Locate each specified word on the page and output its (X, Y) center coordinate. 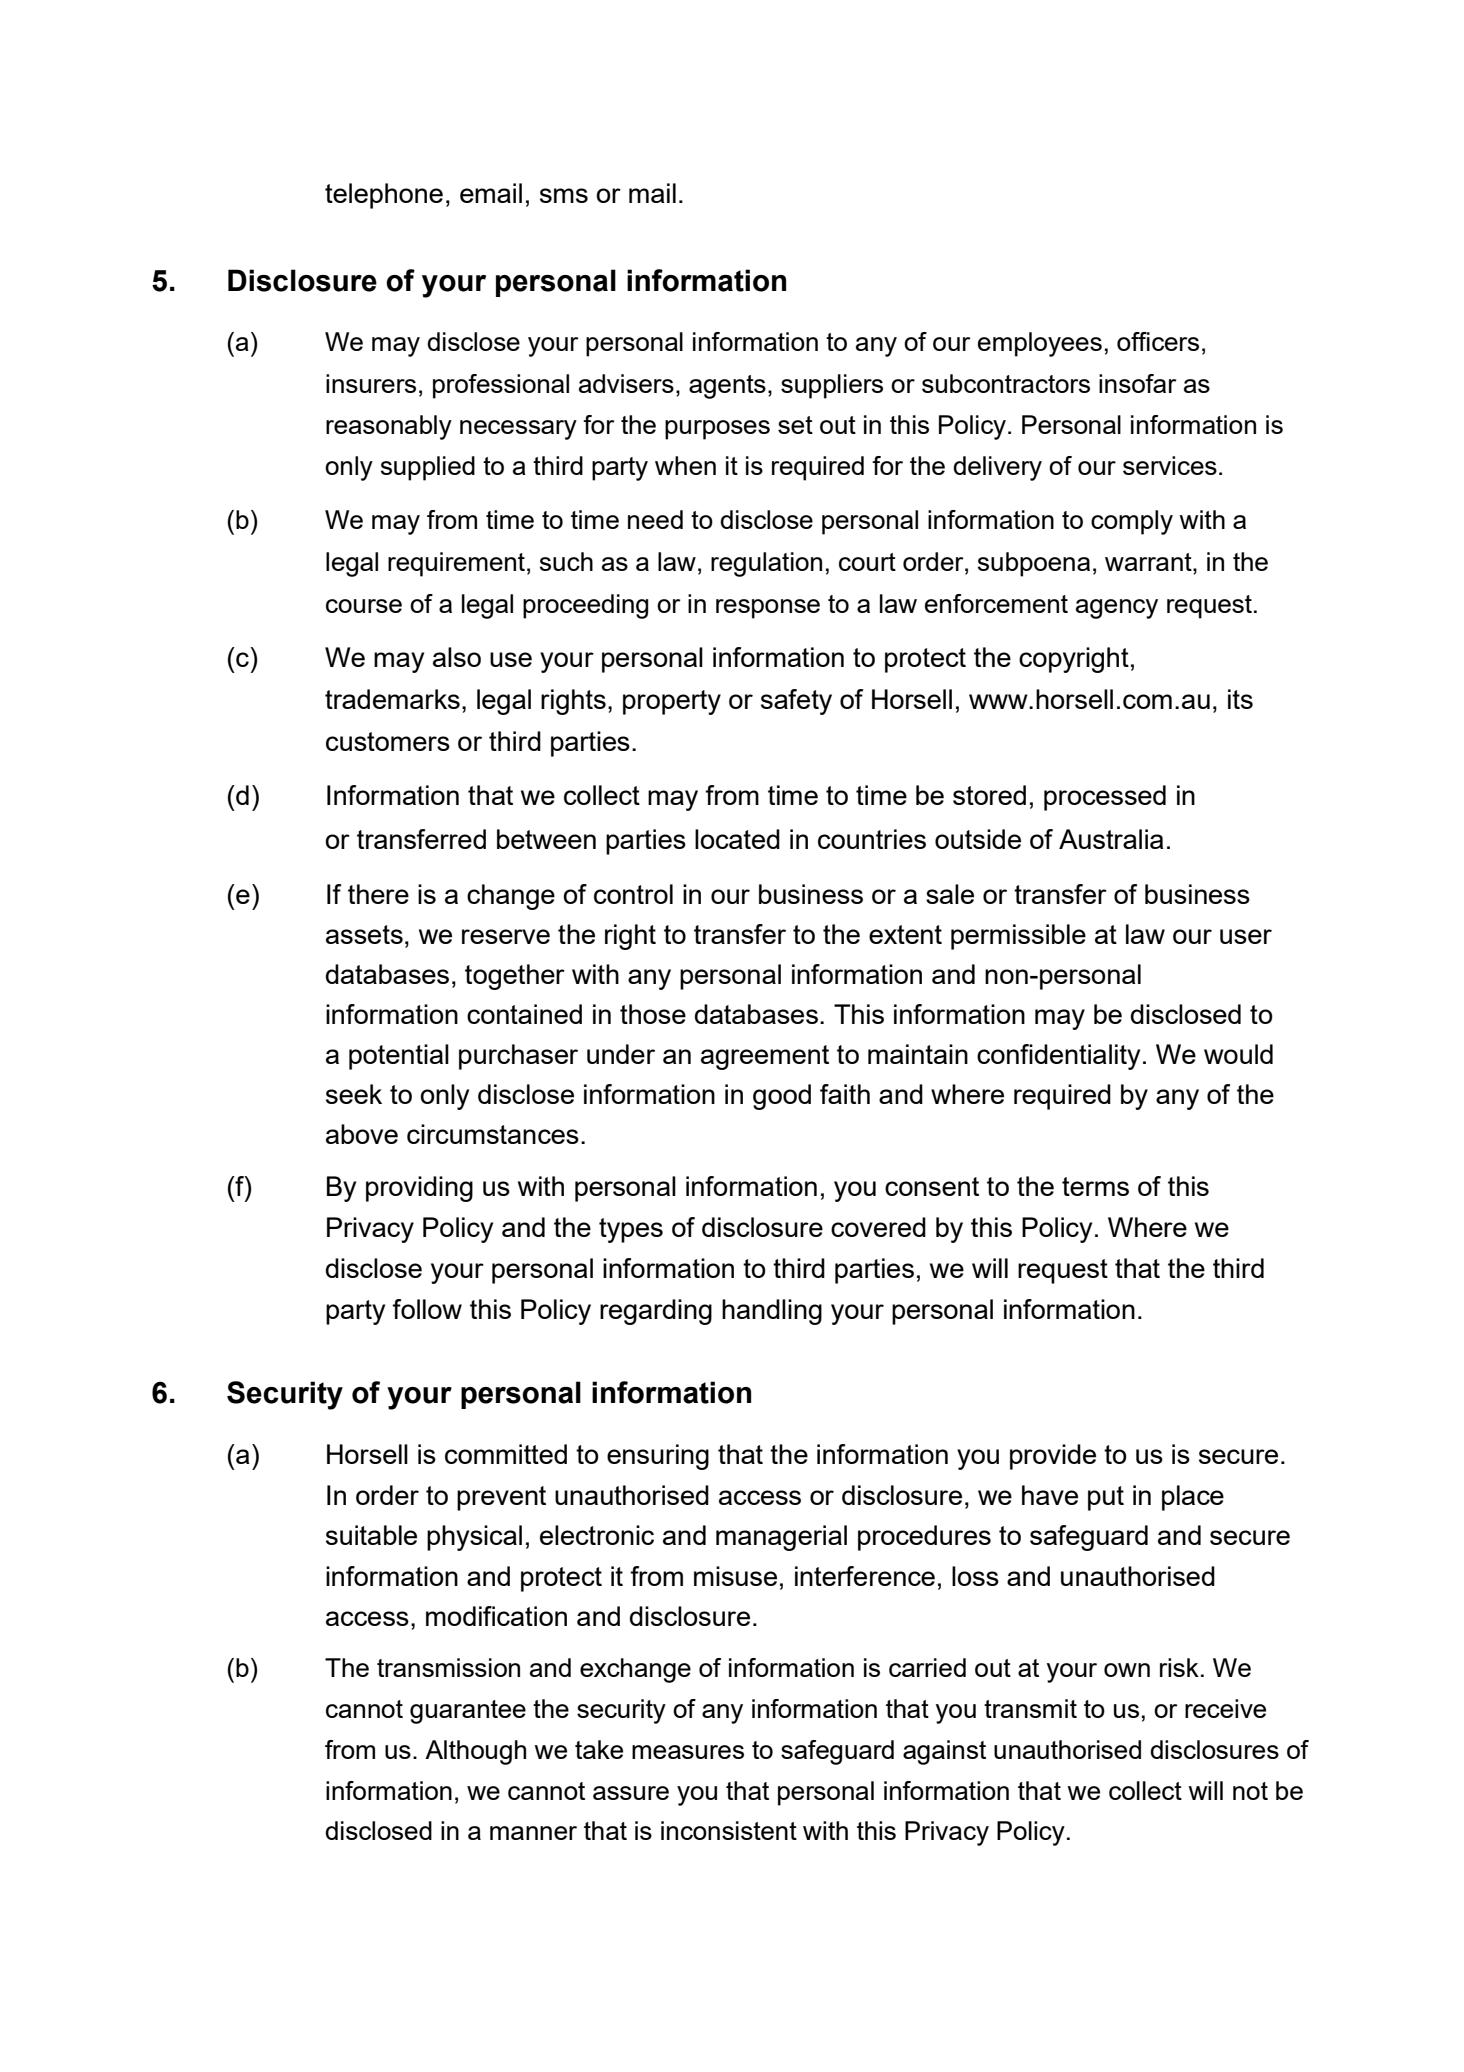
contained (524, 1014)
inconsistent (729, 1830)
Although (475, 1752)
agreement (765, 1057)
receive (1225, 1708)
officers (1158, 341)
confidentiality (1058, 1057)
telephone (384, 196)
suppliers (832, 386)
